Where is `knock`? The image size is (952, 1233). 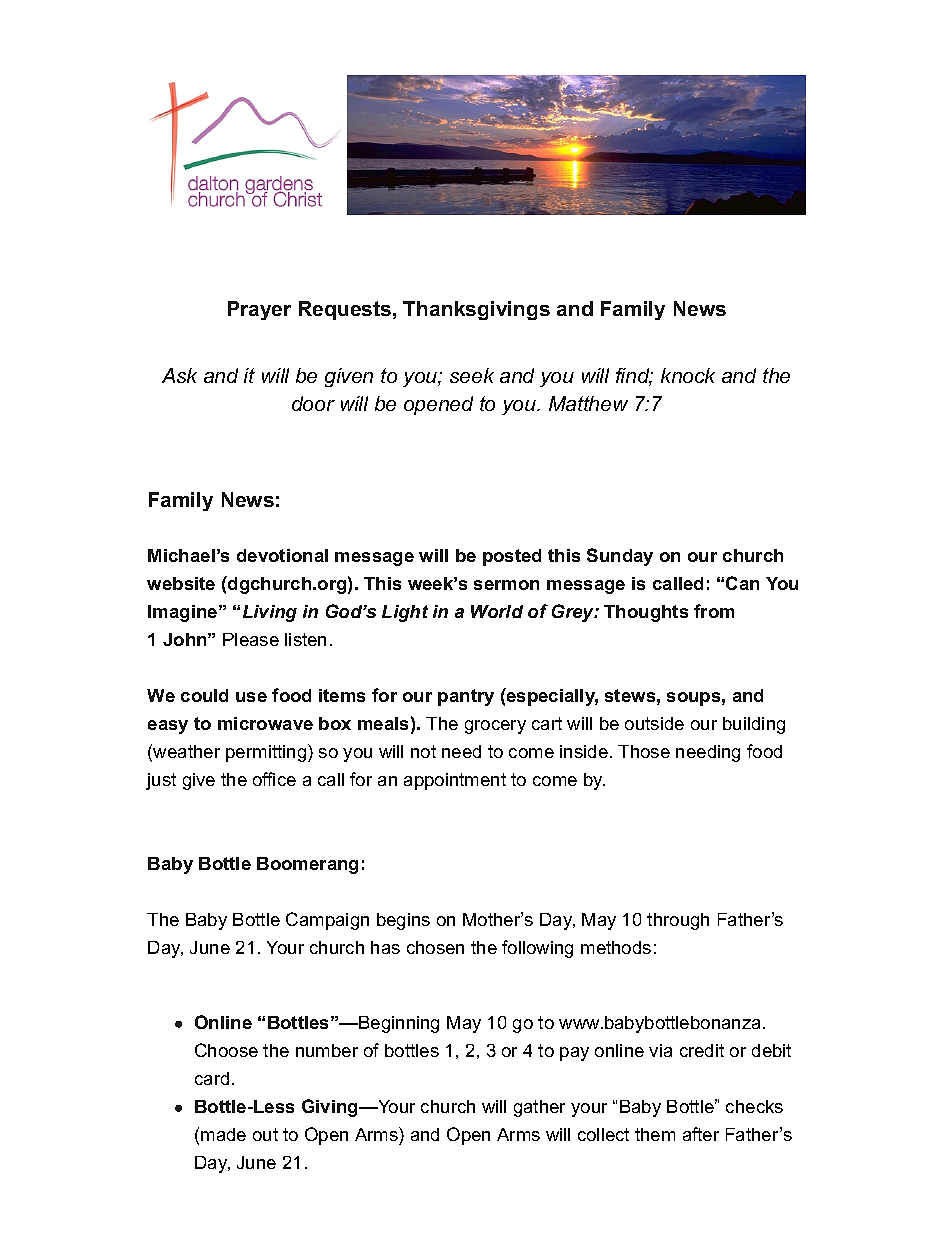
knock is located at coordinates (688, 375).
